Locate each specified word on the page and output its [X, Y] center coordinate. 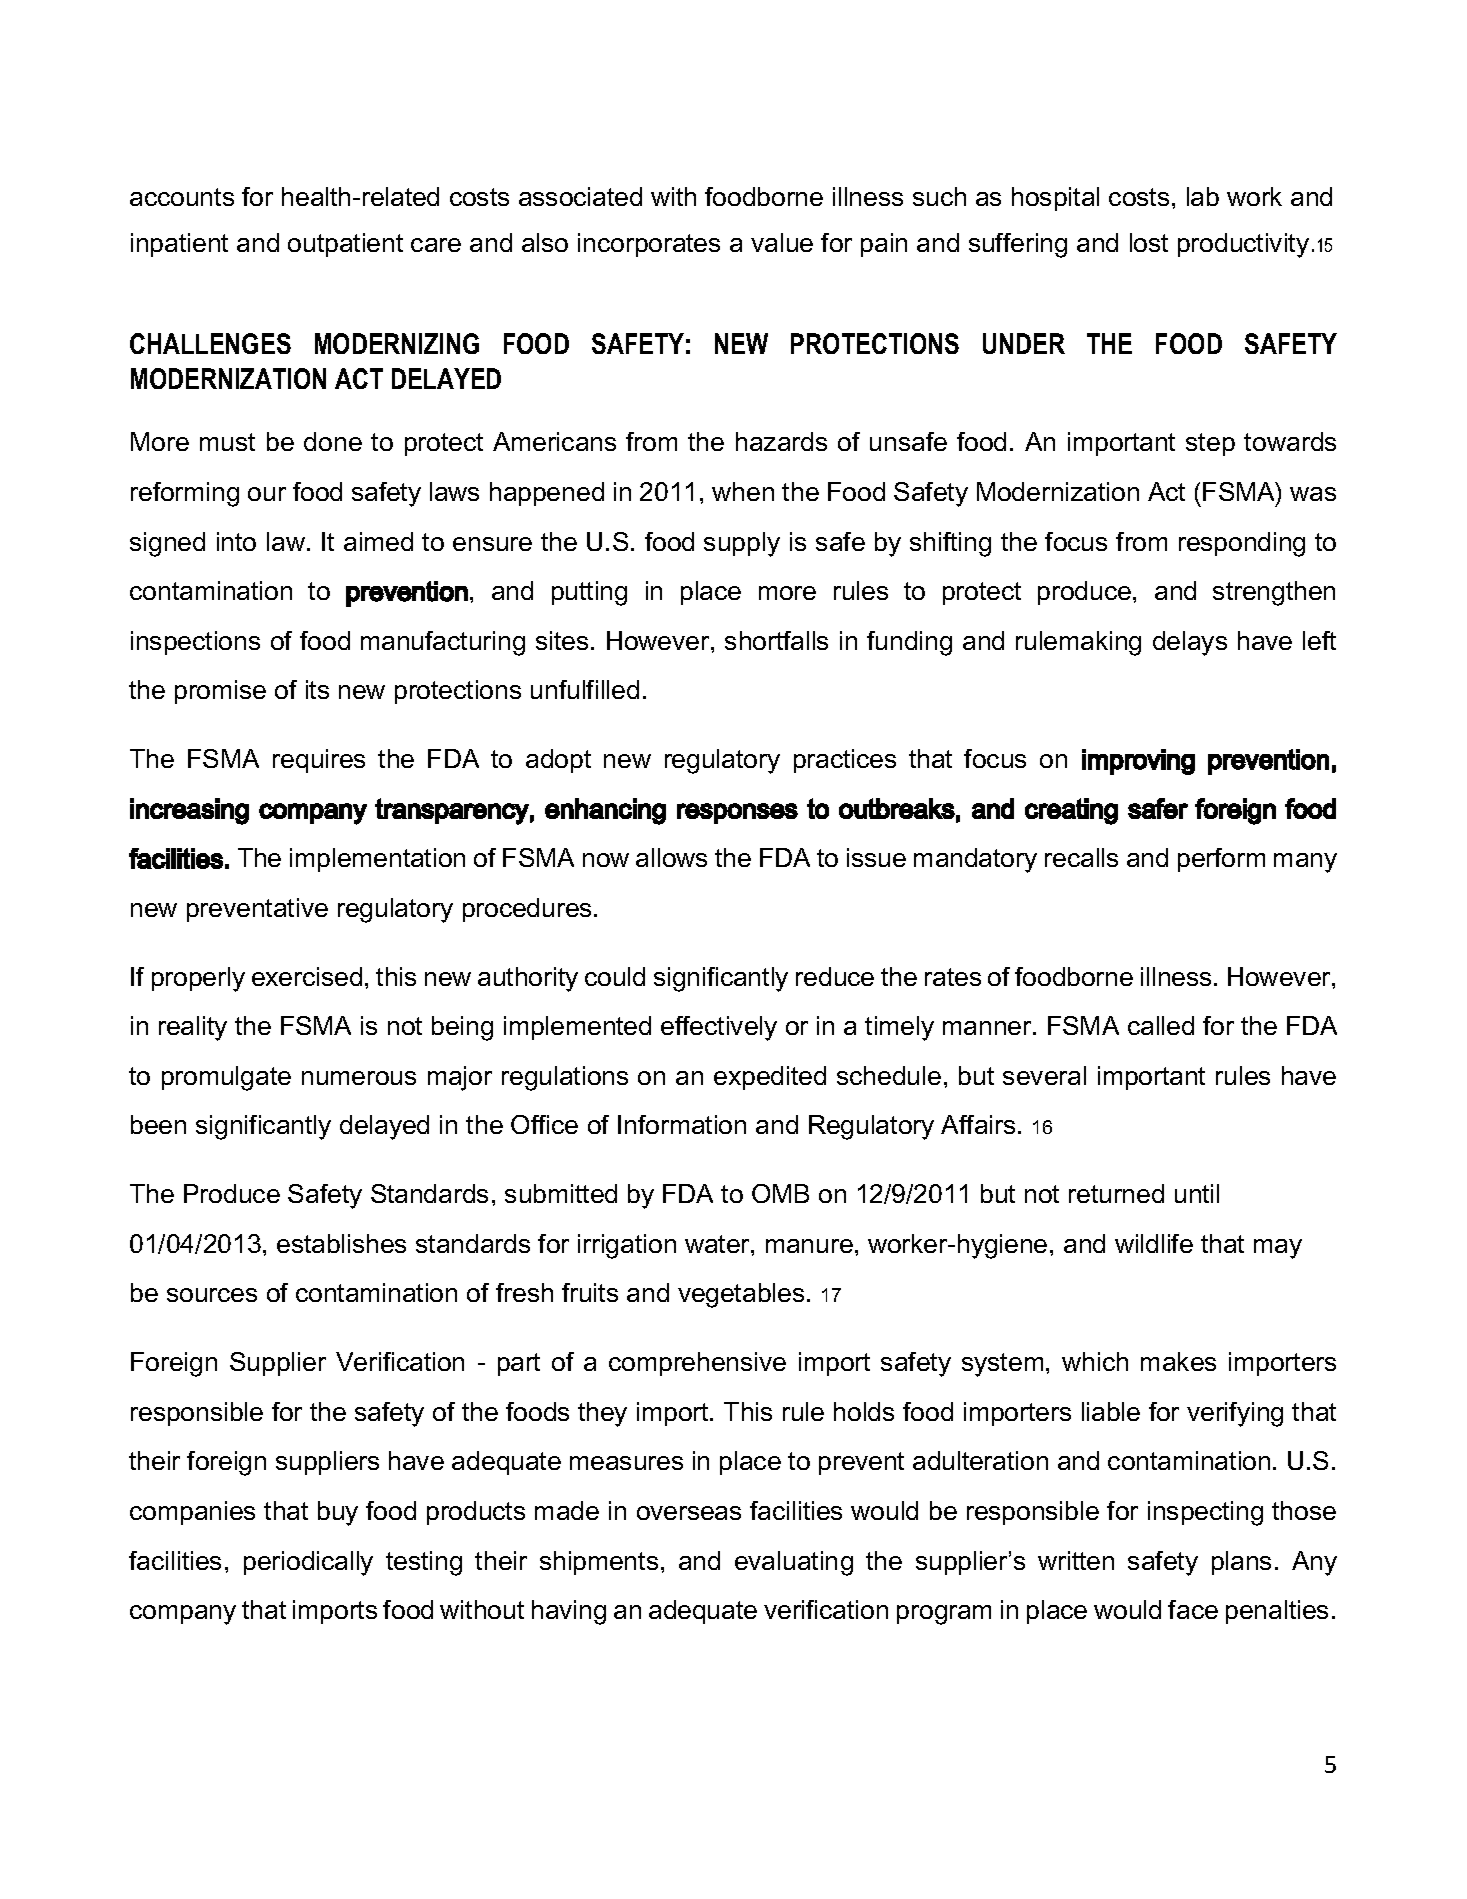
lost [1149, 242]
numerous [359, 1078]
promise [220, 692]
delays [1190, 643]
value [782, 242]
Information [682, 1124]
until [1197, 1193]
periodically [308, 1563]
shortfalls [776, 640]
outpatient [345, 245]
